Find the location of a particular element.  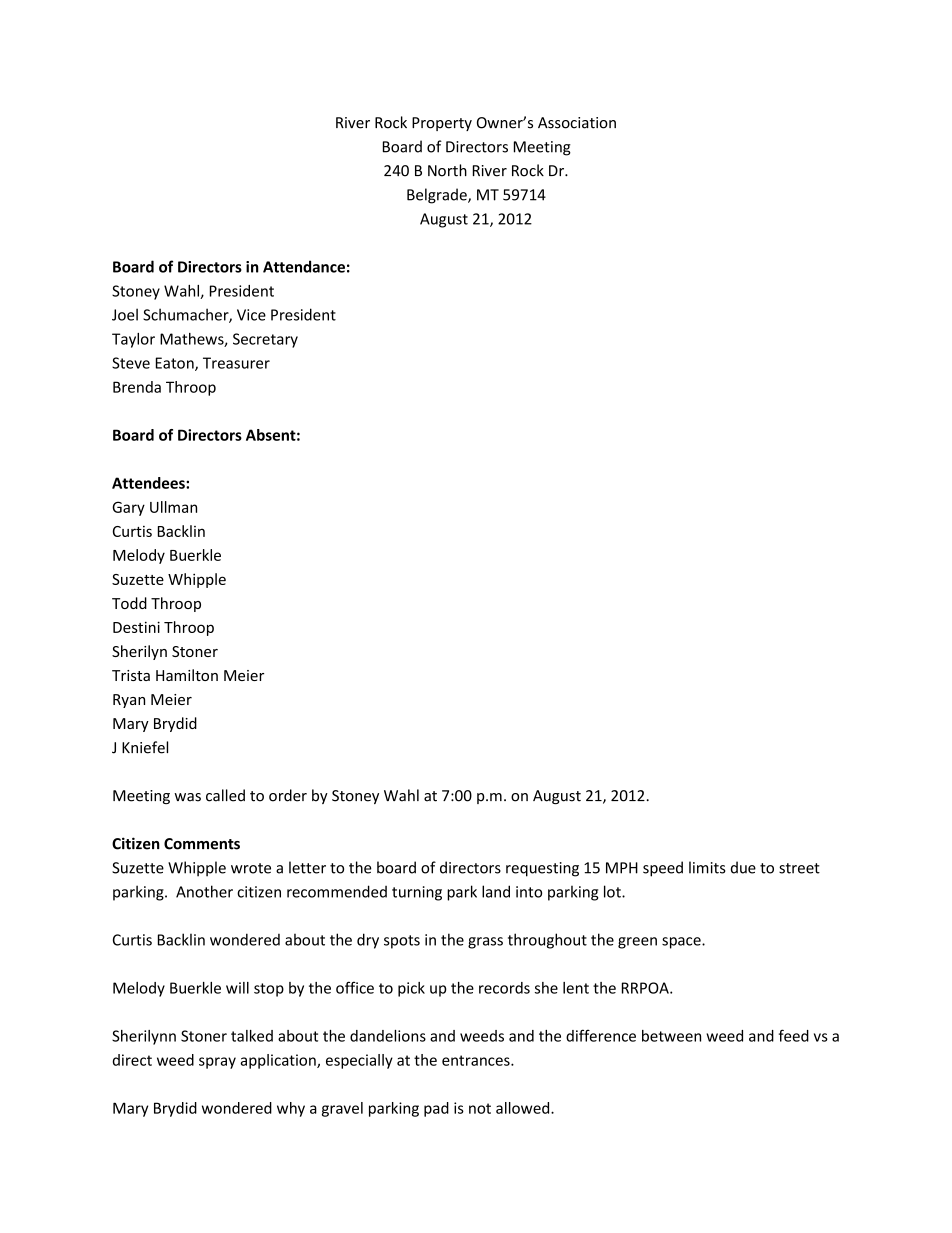

Attendance is located at coordinates (304, 266).
